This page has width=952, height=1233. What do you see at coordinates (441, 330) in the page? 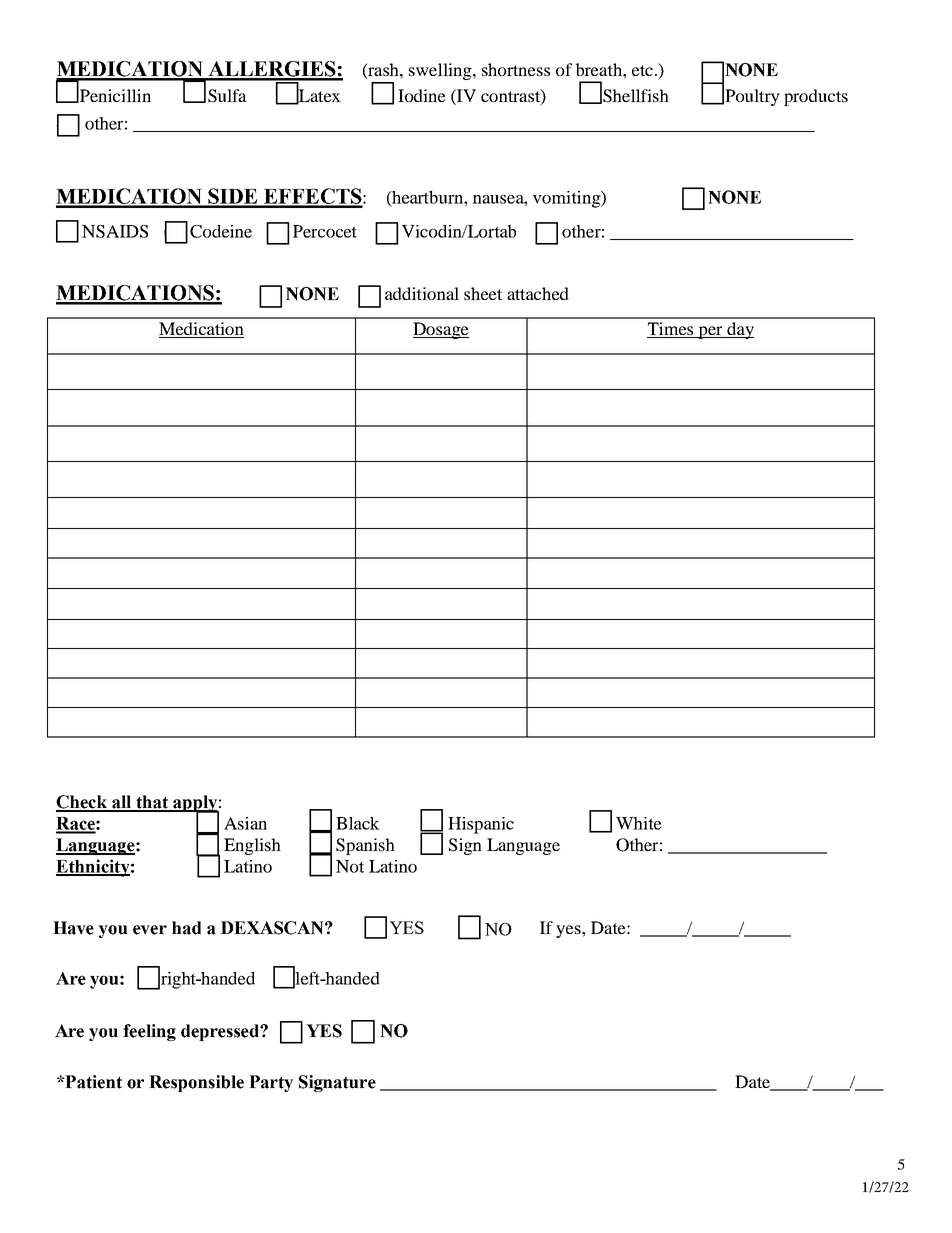
I see `Dosage` at bounding box center [441, 330].
